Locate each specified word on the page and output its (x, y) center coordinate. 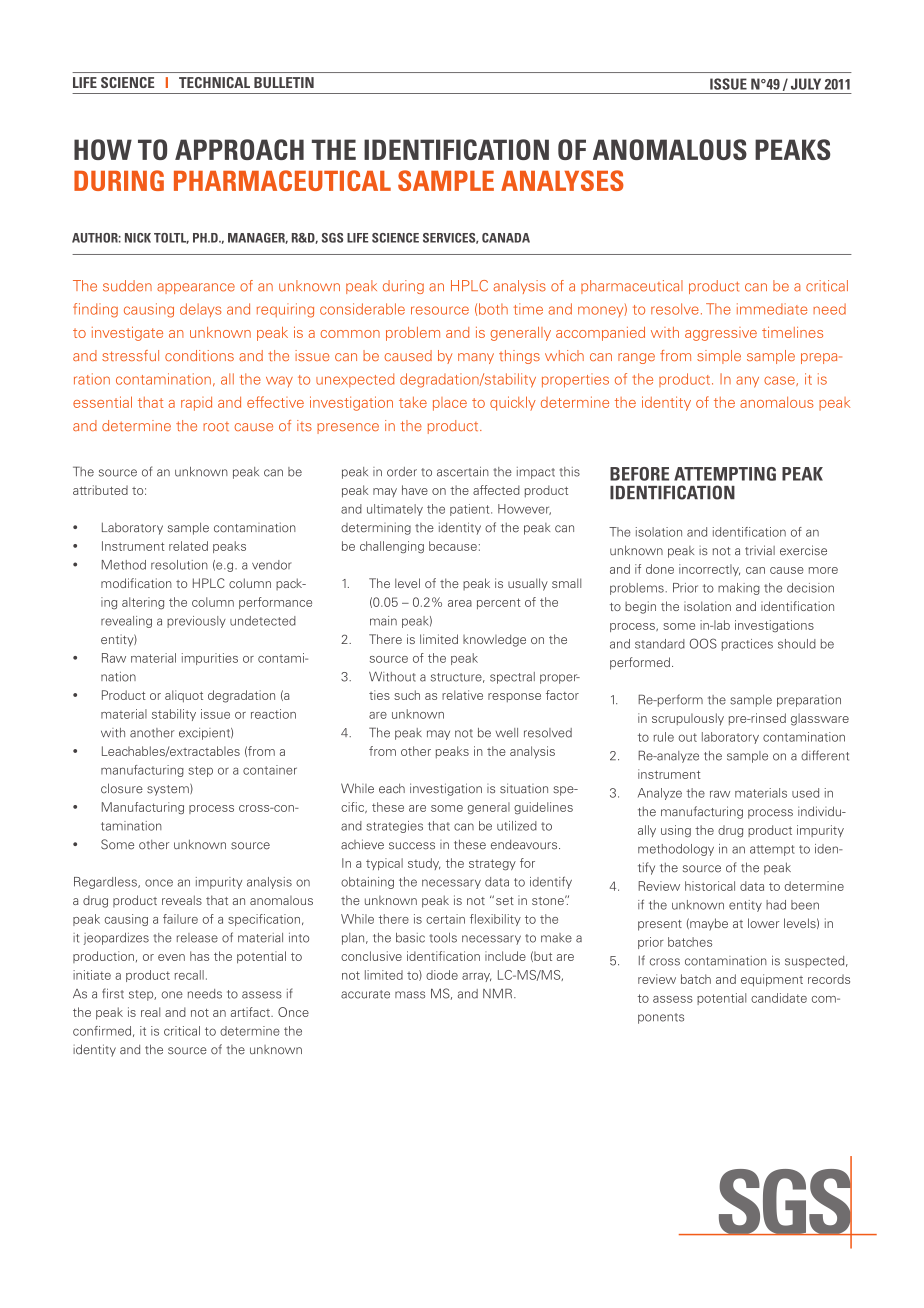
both (493, 309)
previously (196, 622)
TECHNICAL (214, 82)
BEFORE (639, 474)
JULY (806, 84)
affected (496, 490)
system (169, 790)
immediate (772, 309)
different (825, 755)
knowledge (494, 640)
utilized (517, 826)
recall (189, 975)
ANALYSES (562, 180)
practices (747, 645)
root (216, 426)
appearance (196, 288)
